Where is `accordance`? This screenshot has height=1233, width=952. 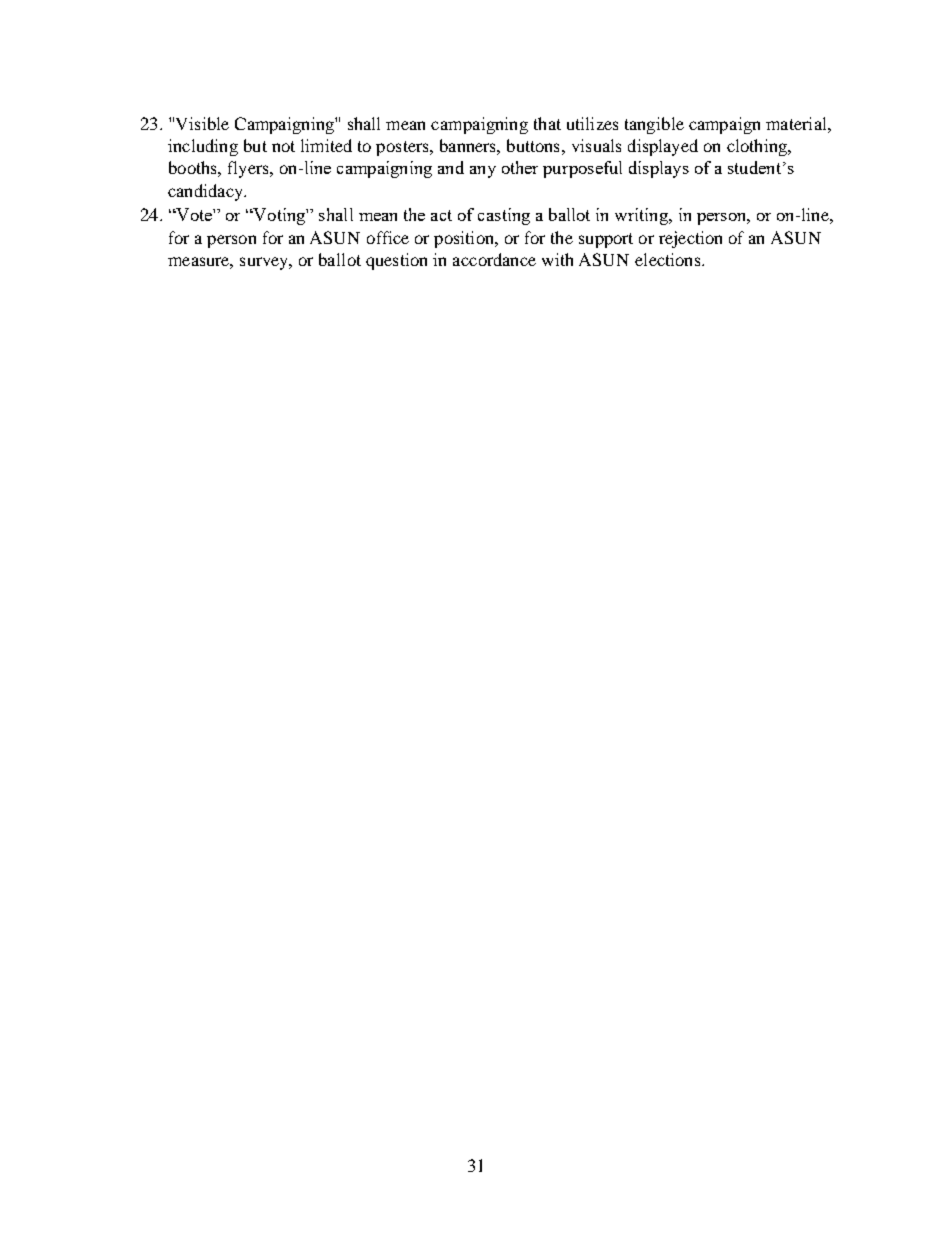
accordance is located at coordinates (494, 259).
